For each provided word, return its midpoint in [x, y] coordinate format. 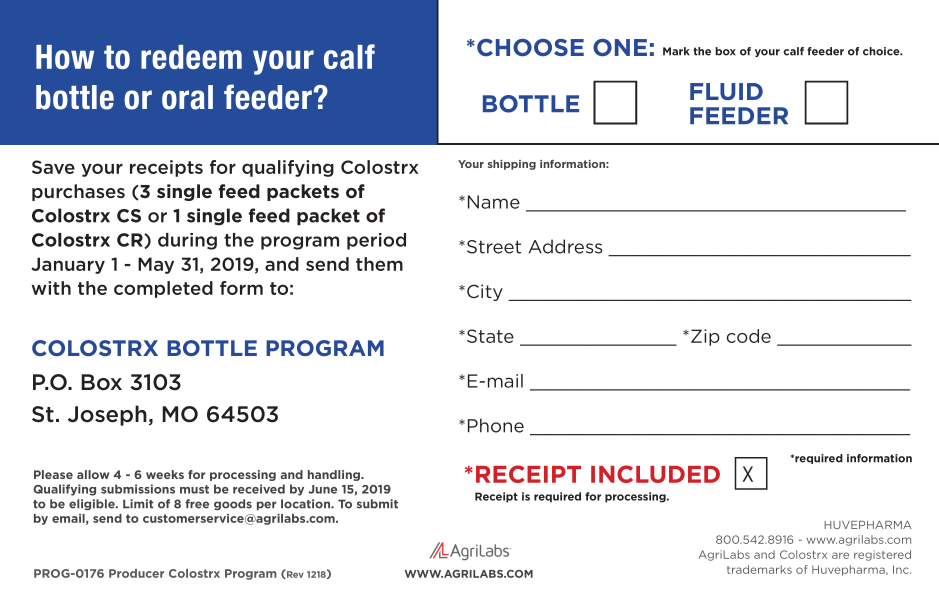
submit [377, 504]
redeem [191, 57]
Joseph [107, 415]
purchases [78, 192]
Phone [496, 425]
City [485, 292]
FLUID [726, 91]
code [749, 336]
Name [494, 202]
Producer [136, 573]
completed [163, 289]
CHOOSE [530, 47]
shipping [512, 165]
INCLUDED [655, 474]
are [840, 555]
